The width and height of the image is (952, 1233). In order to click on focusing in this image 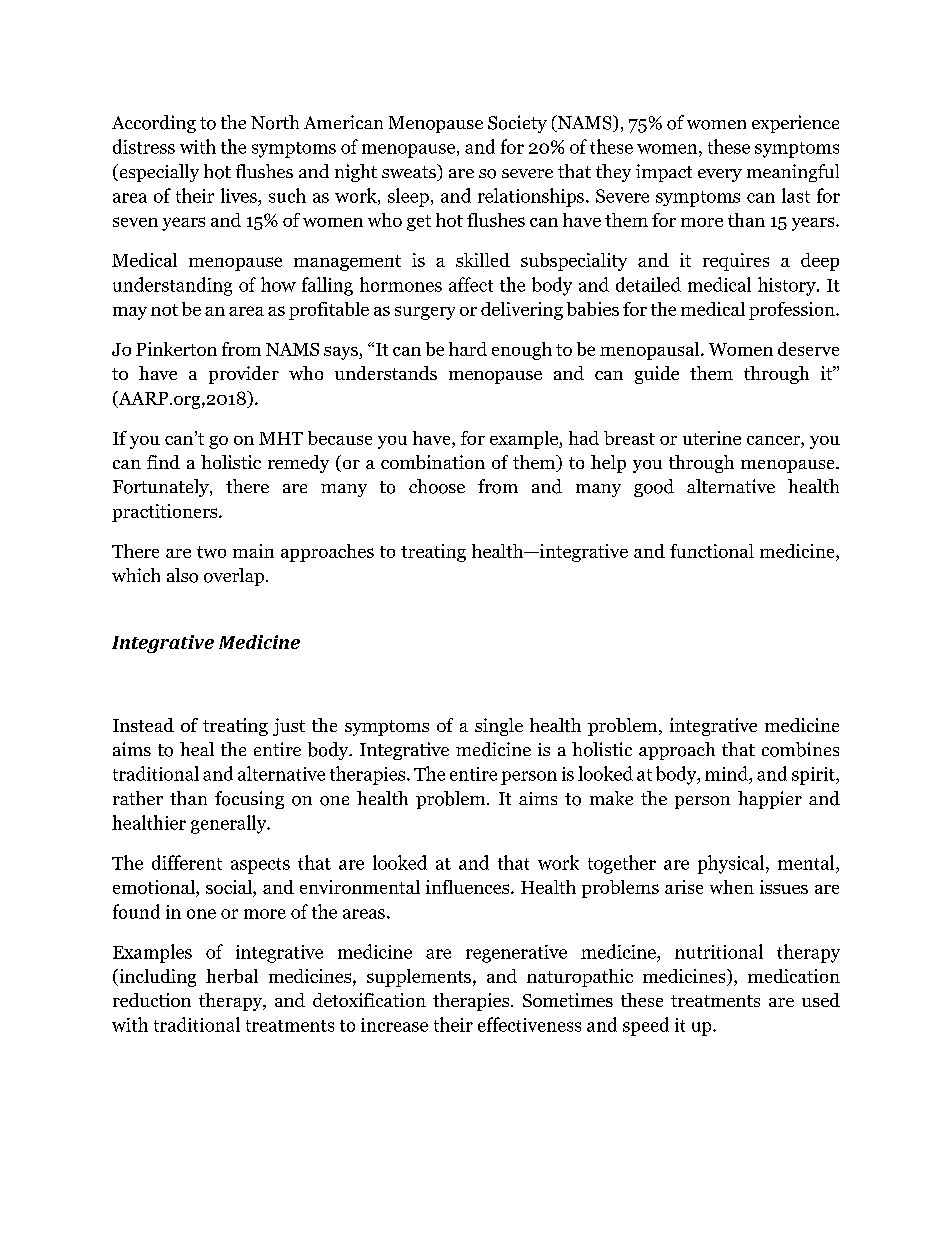, I will do `click(249, 800)`.
